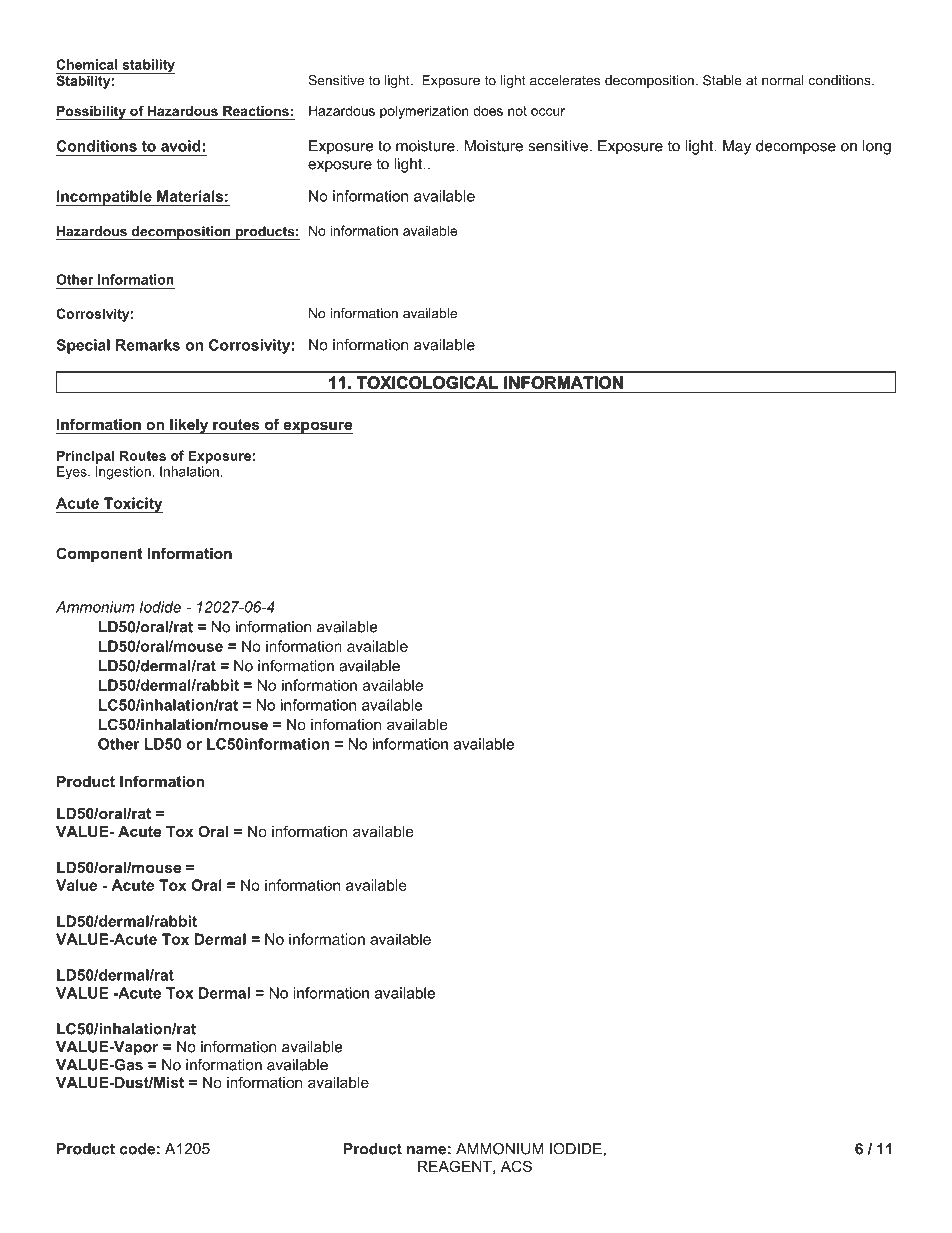 This screenshot has height=1233, width=952. What do you see at coordinates (83, 346) in the screenshot?
I see `Special` at bounding box center [83, 346].
